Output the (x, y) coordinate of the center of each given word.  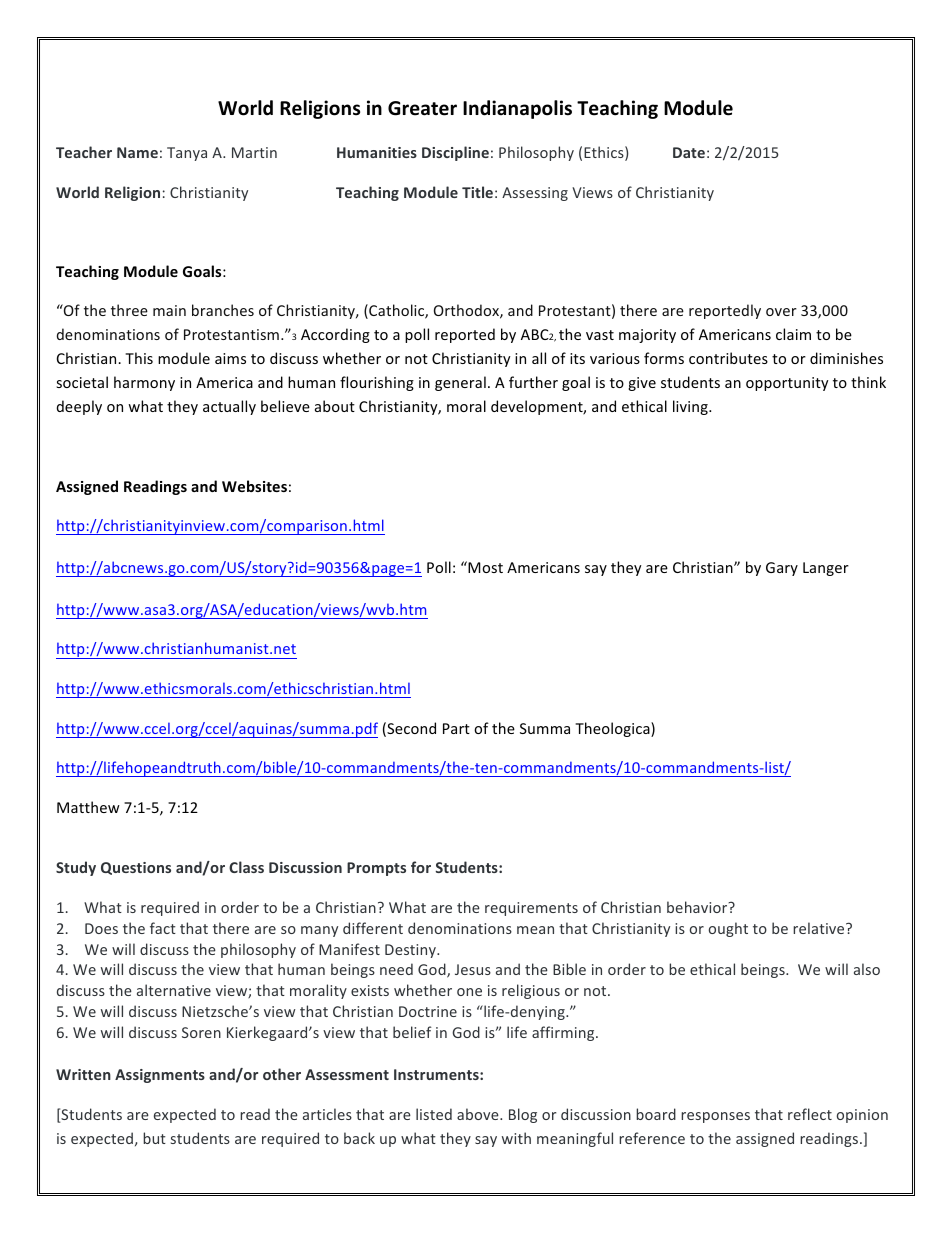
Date (689, 152)
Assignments (160, 1076)
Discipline (455, 153)
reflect (810, 1114)
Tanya (187, 154)
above (479, 1114)
